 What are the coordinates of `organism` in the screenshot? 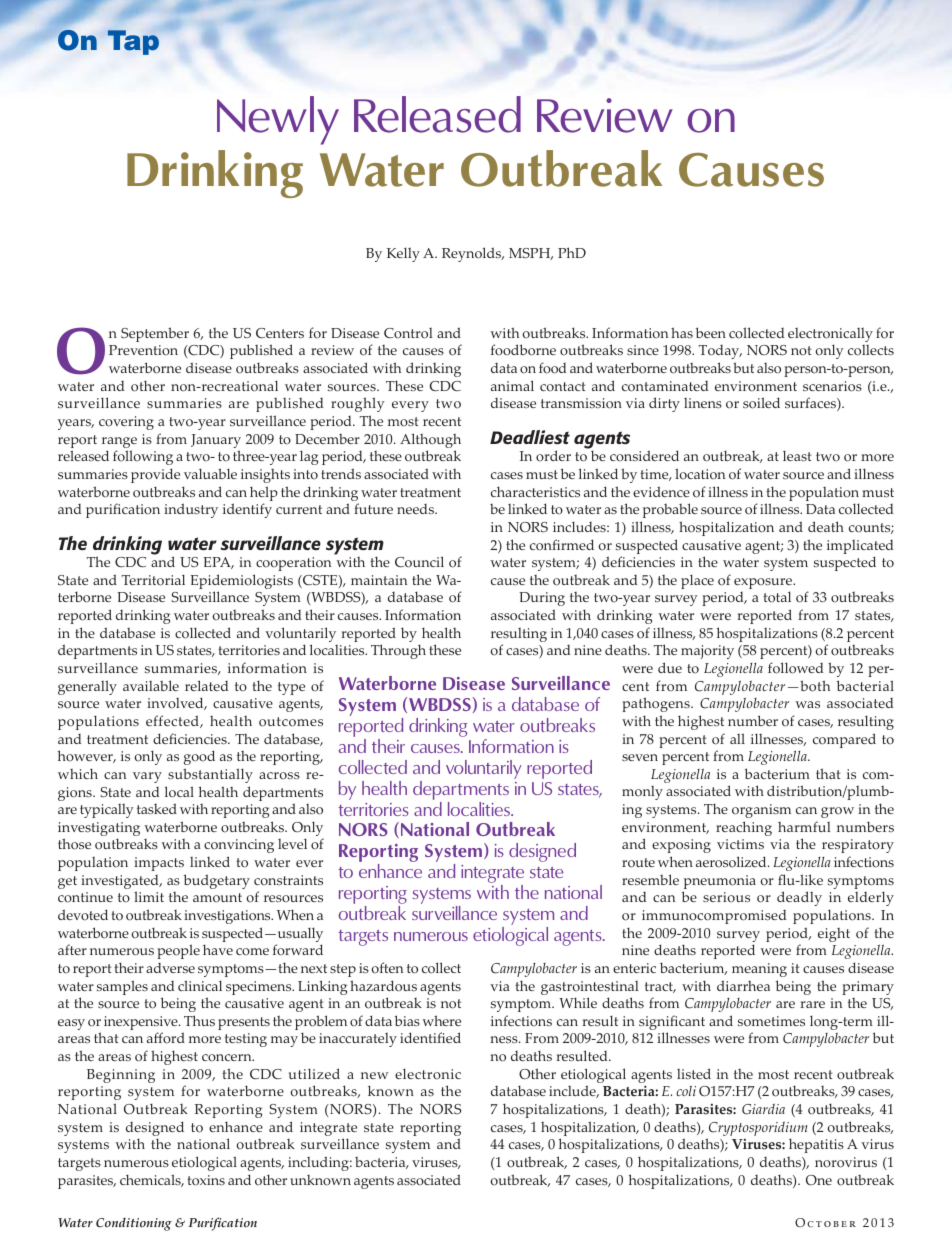 It's located at (761, 811).
